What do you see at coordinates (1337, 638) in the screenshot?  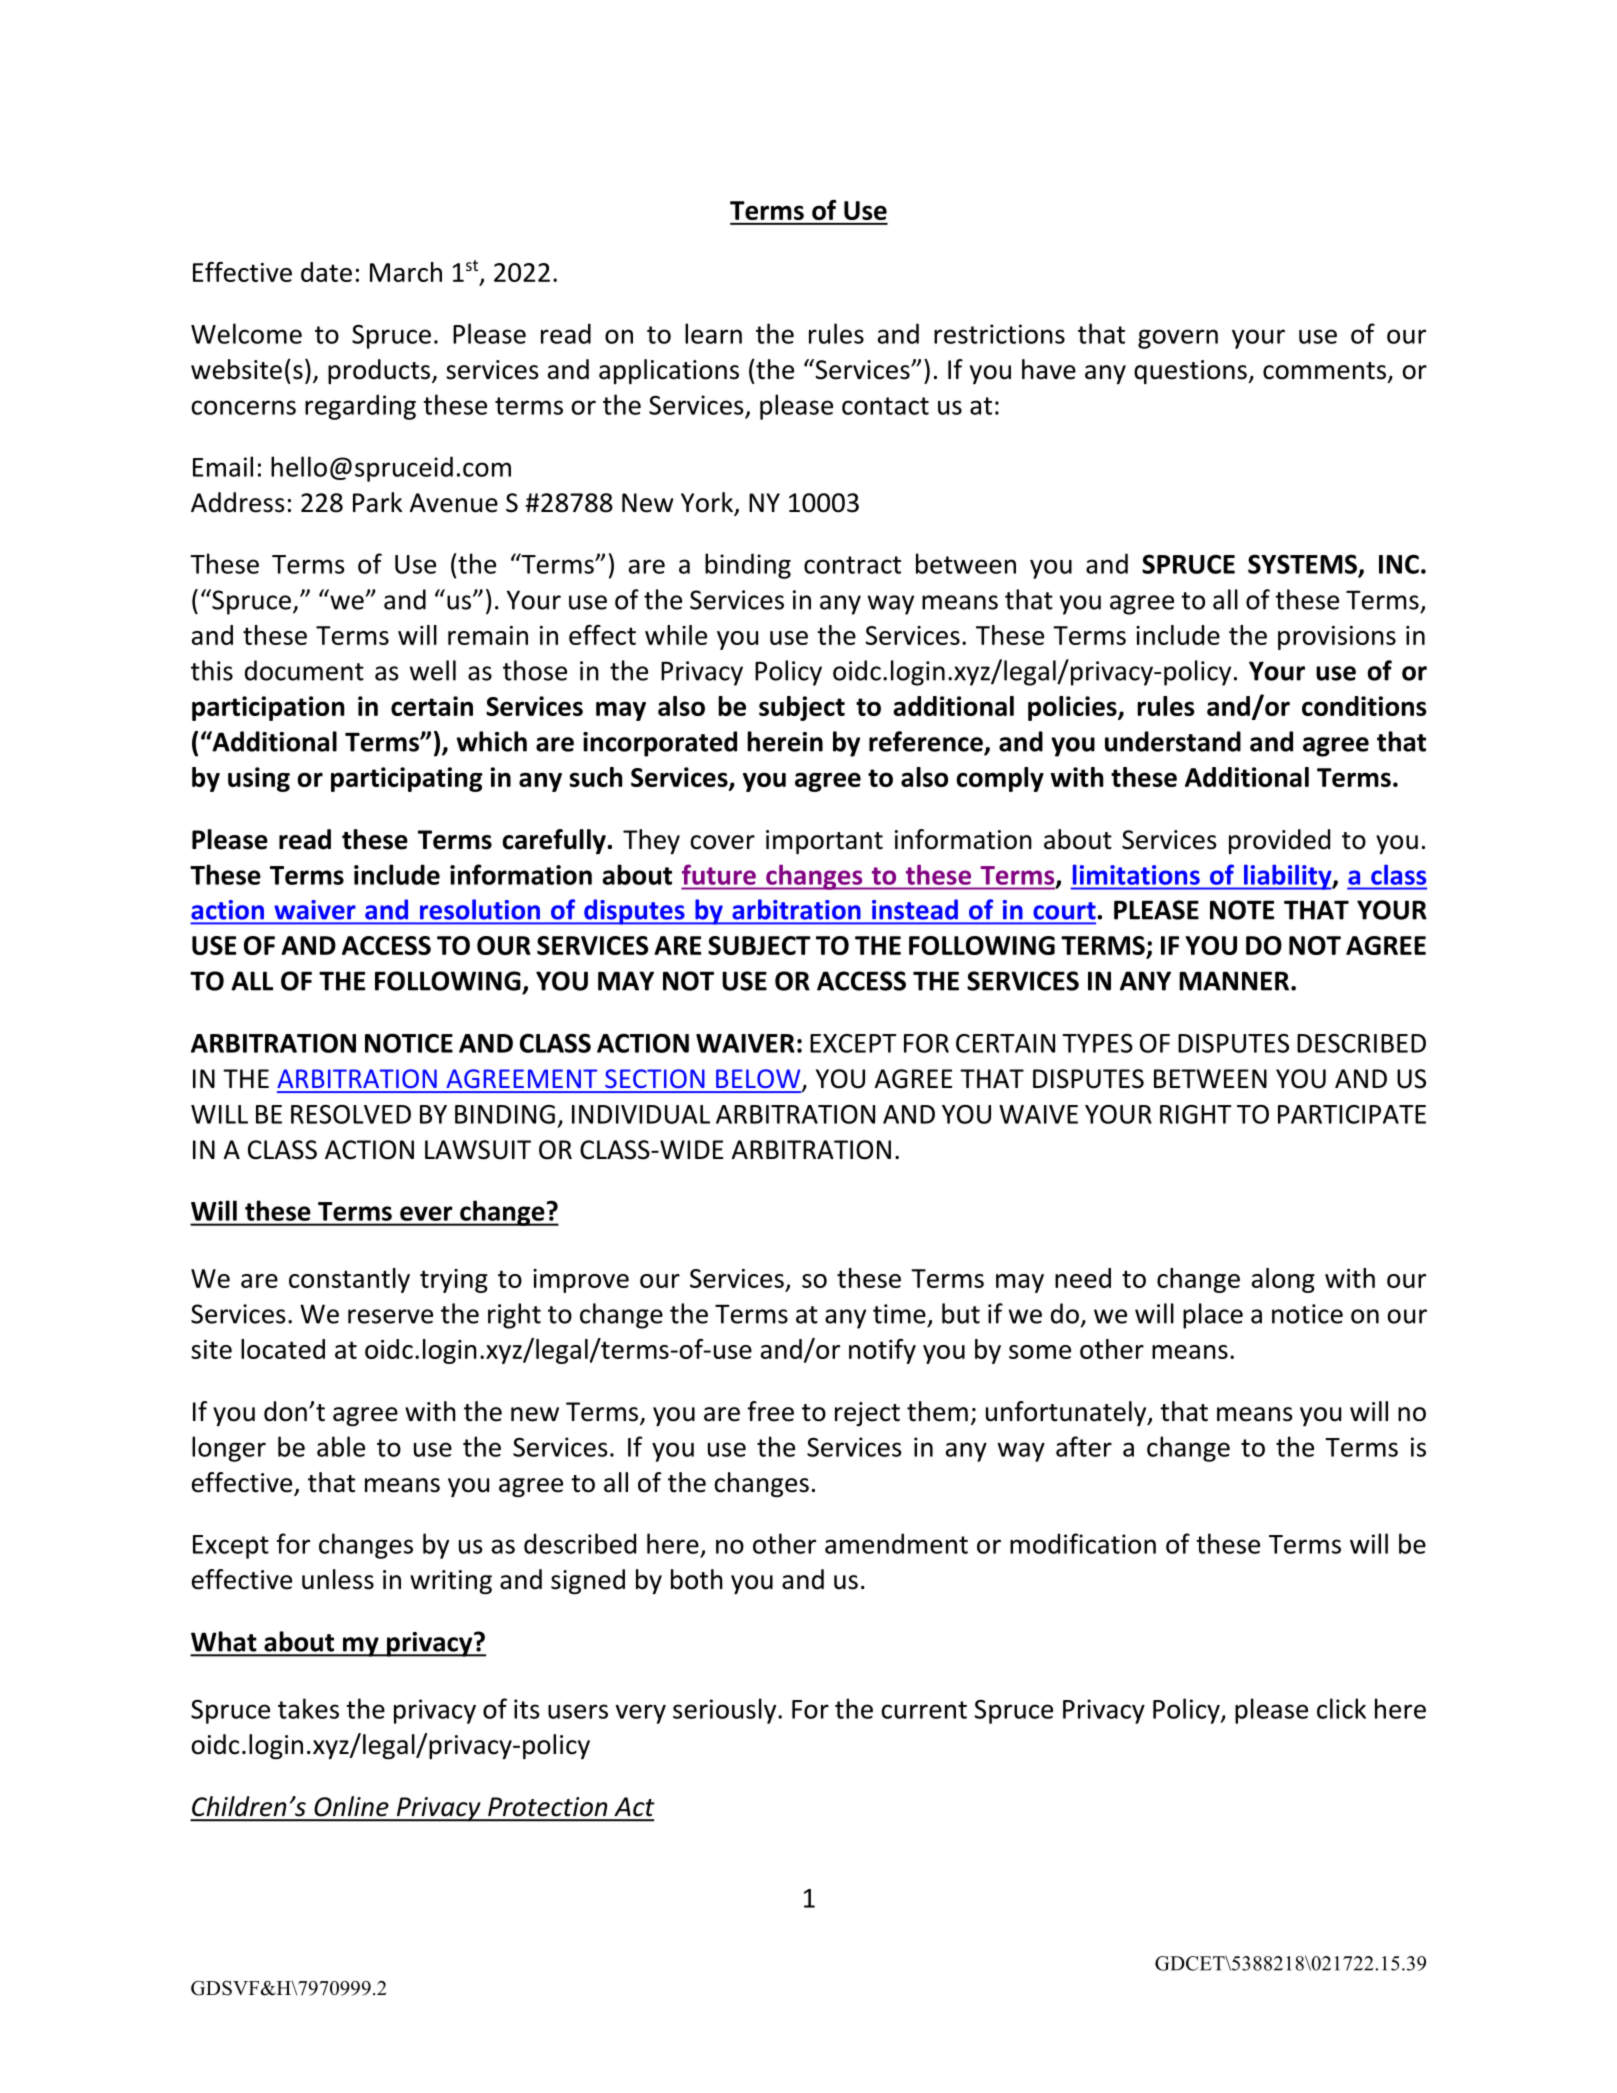 I see `provisions` at bounding box center [1337, 638].
